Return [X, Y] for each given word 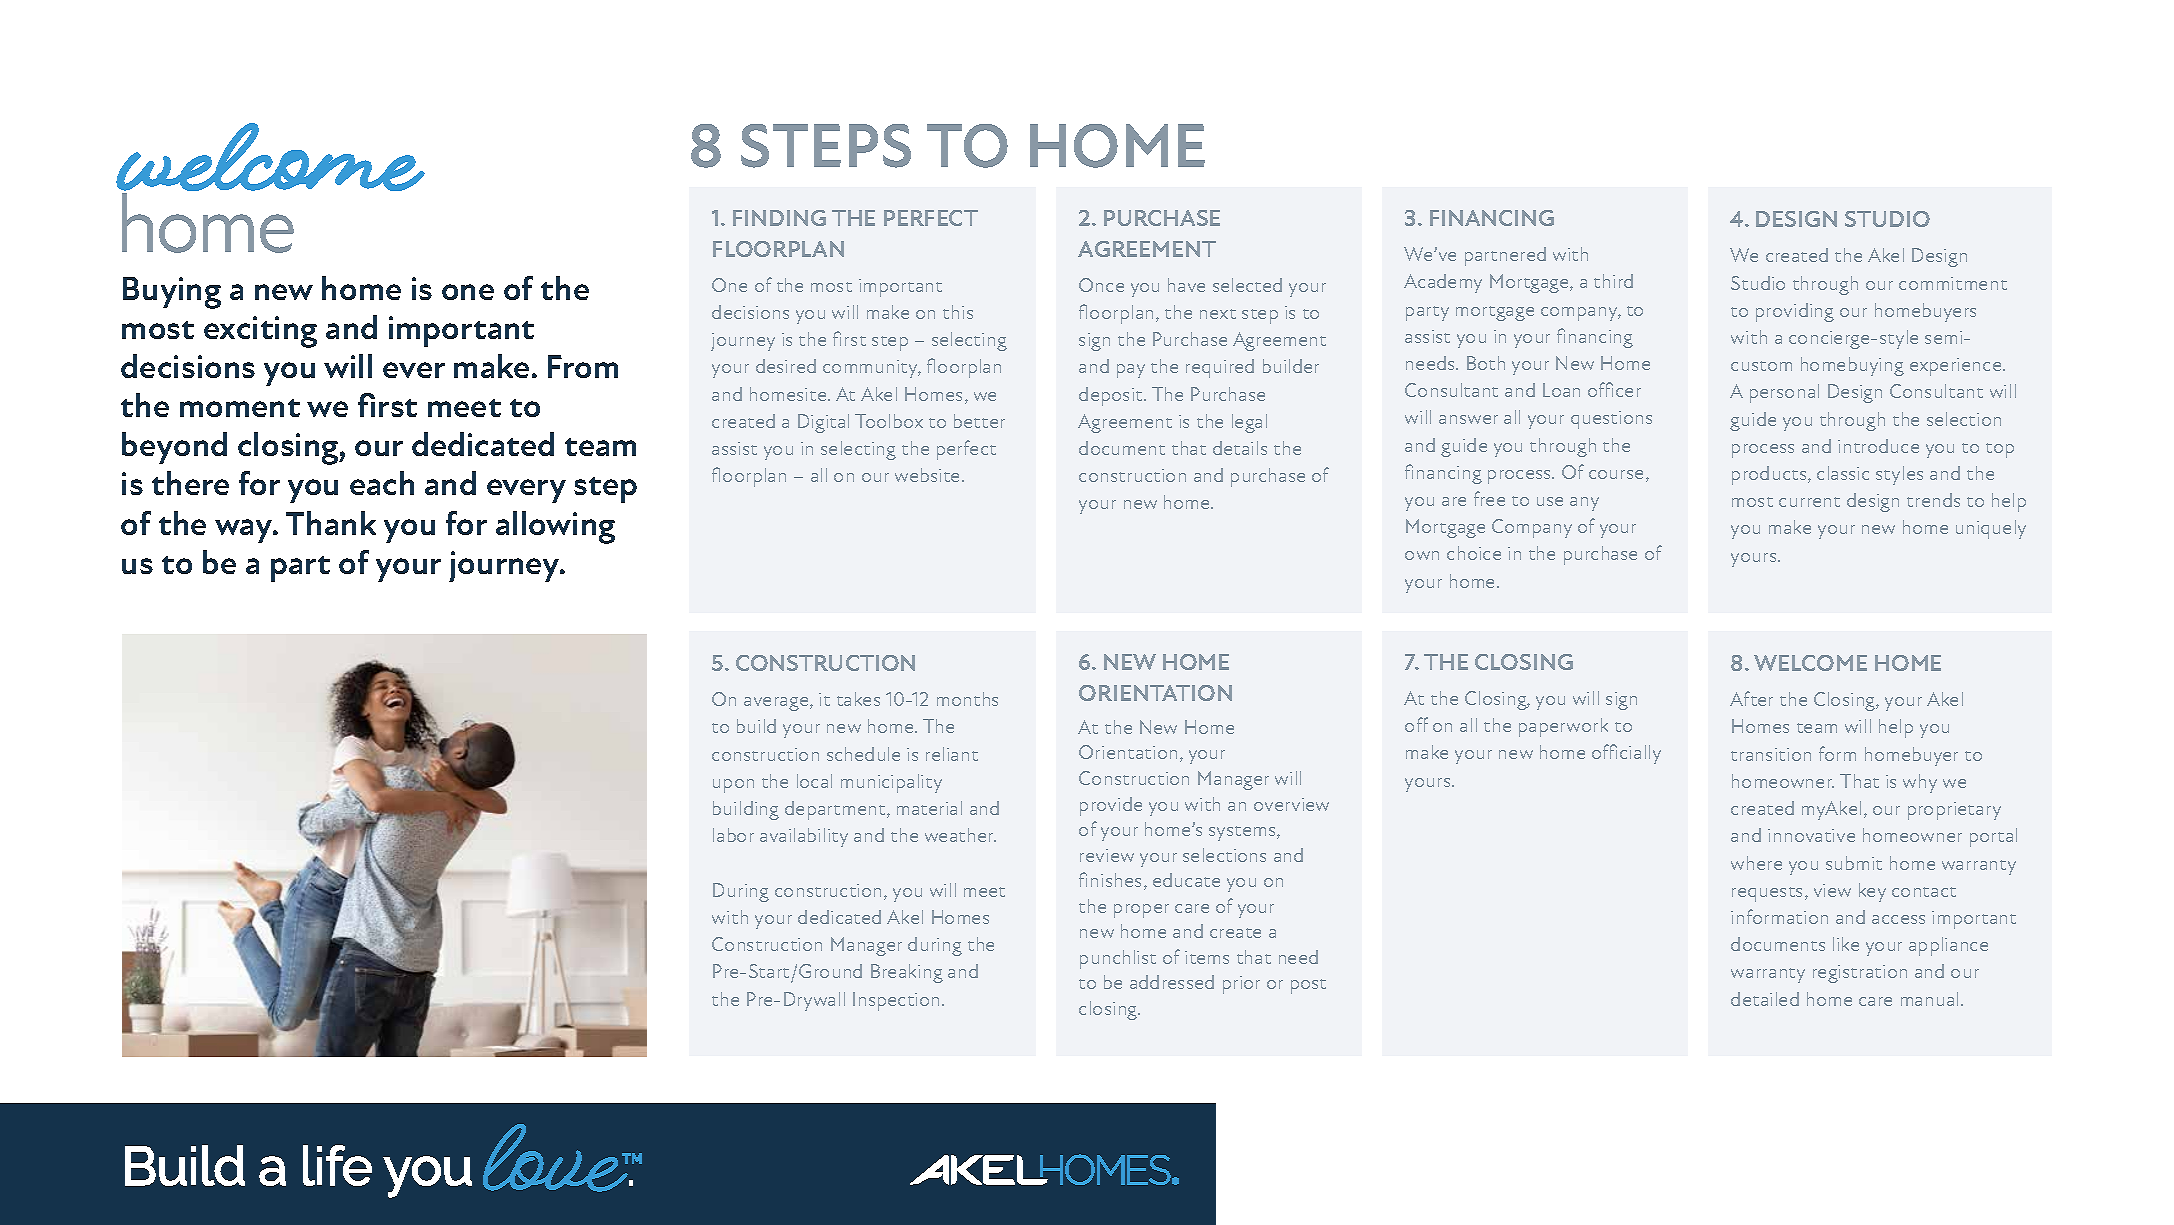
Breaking [907, 973]
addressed [1172, 982]
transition [1771, 754]
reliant [952, 754]
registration [1860, 974]
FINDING [779, 218]
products [1770, 475]
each [382, 483]
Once [1101, 285]
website [929, 475]
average [777, 704]
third [1613, 281]
